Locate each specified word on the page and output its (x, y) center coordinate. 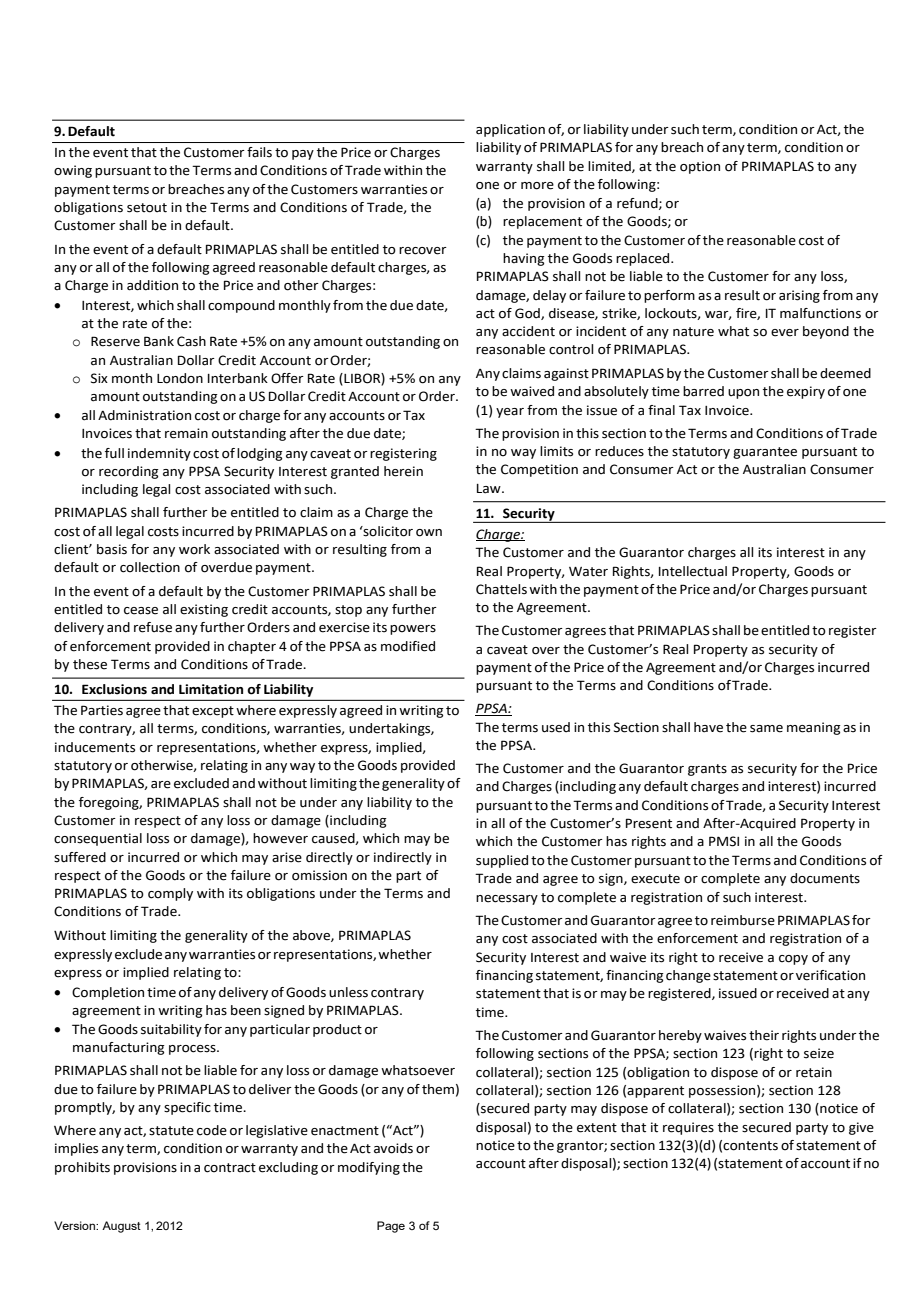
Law (490, 489)
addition (152, 285)
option (700, 167)
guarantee (765, 453)
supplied (502, 861)
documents (825, 878)
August (121, 1227)
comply (170, 894)
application (510, 130)
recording (129, 472)
